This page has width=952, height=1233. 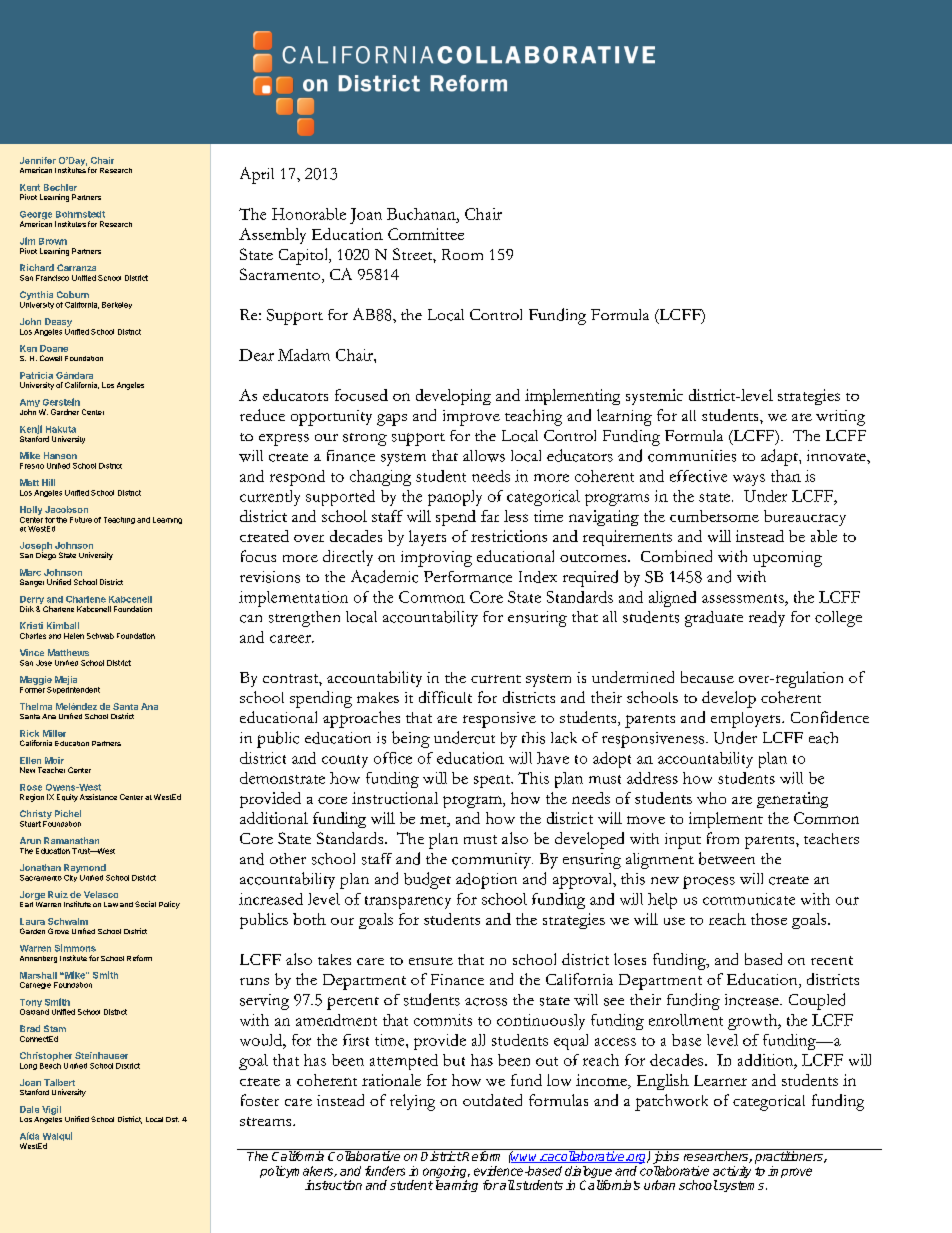 What do you see at coordinates (422, 214) in the page?
I see `Buchanan` at bounding box center [422, 214].
